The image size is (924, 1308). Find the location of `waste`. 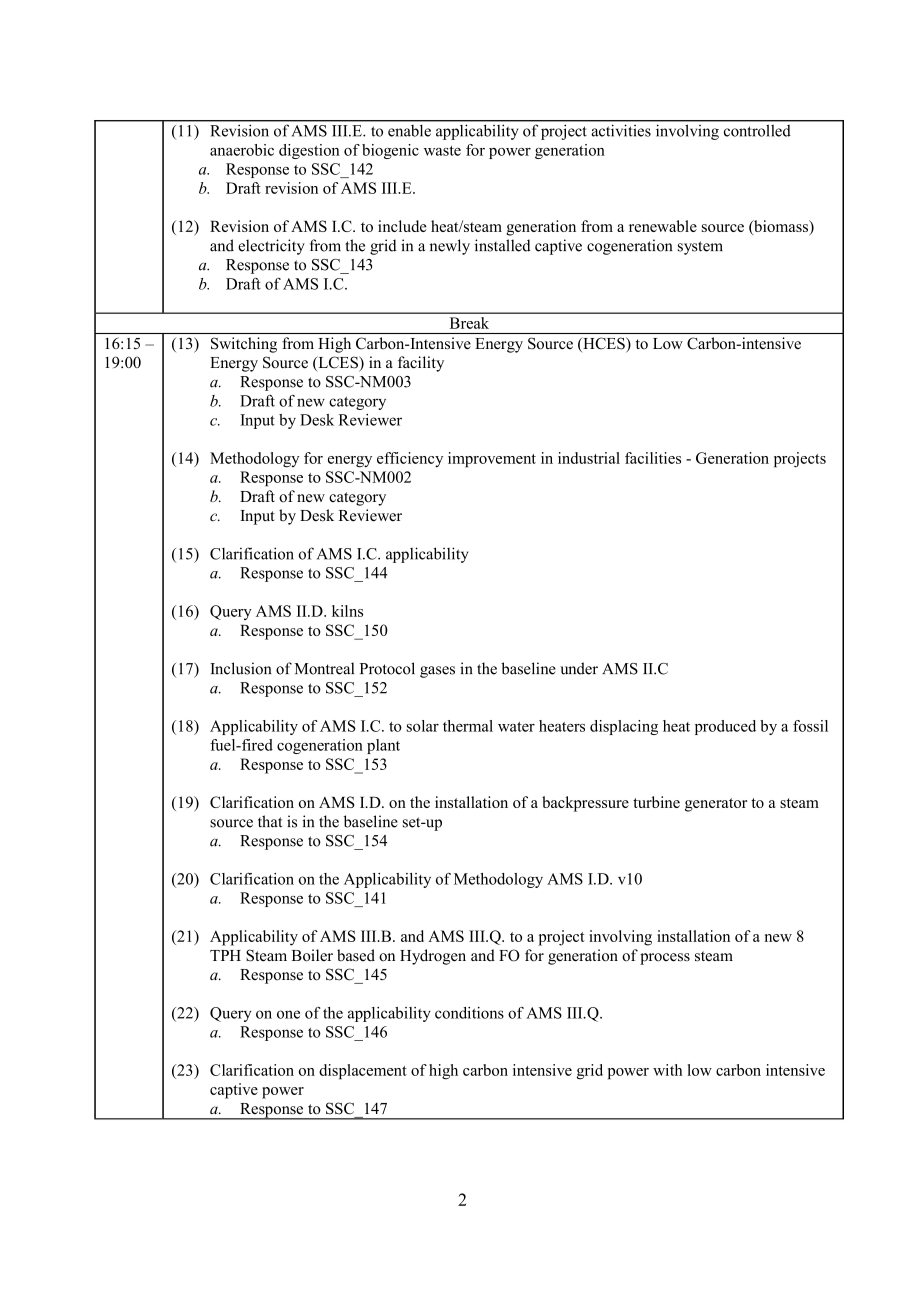

waste is located at coordinates (442, 151).
